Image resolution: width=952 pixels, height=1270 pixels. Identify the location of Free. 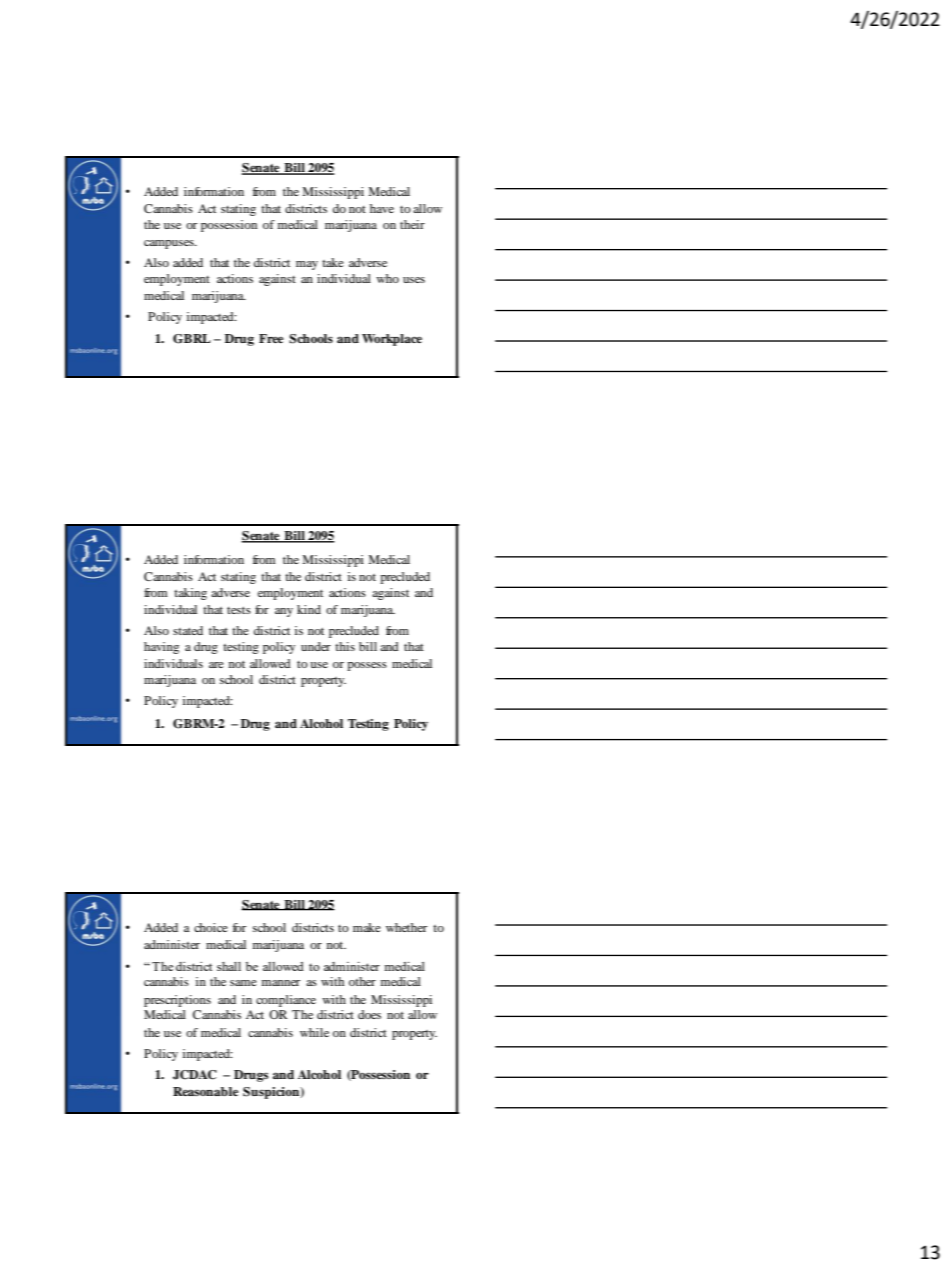
(271, 338).
